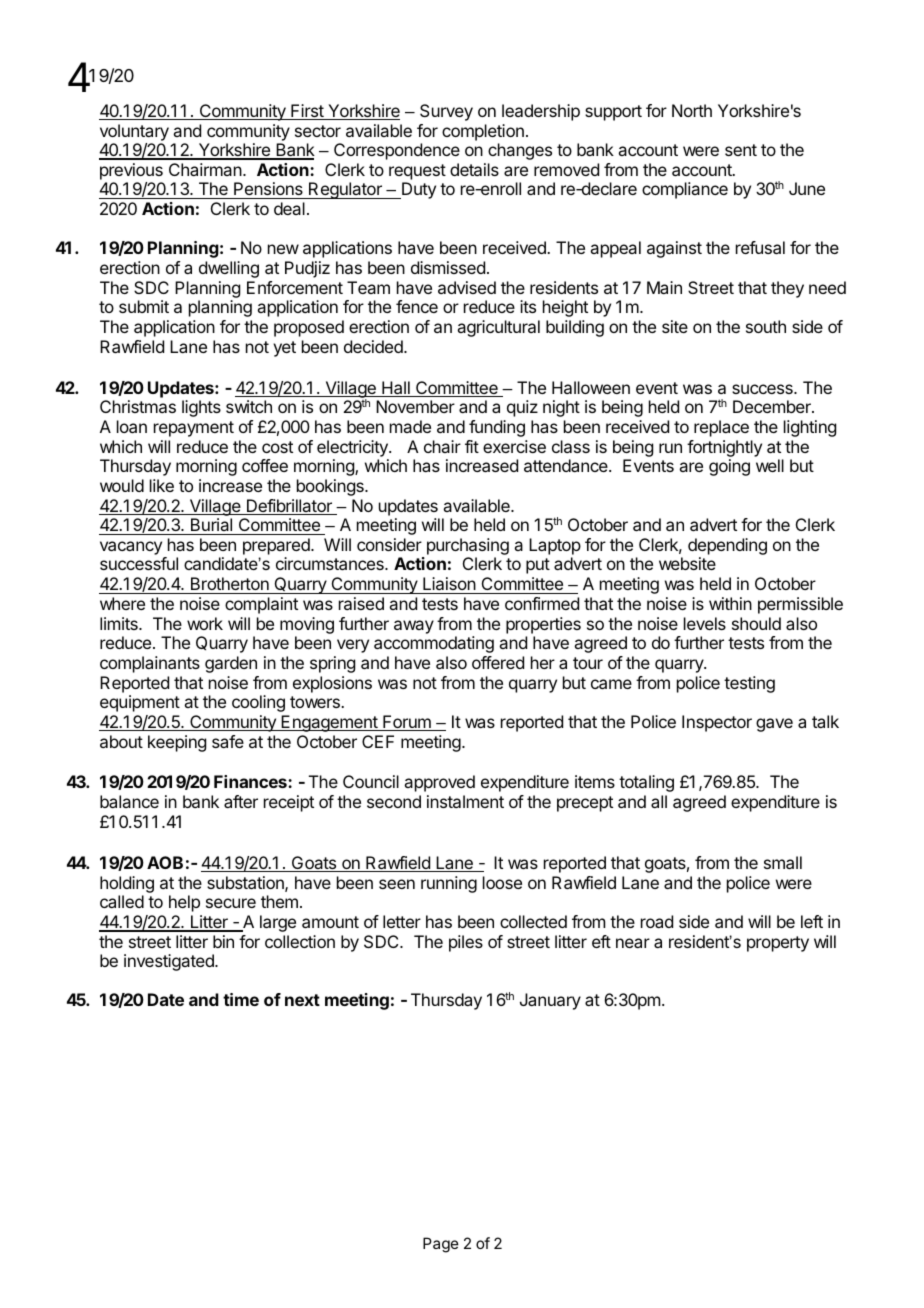  What do you see at coordinates (727, 548) in the screenshot?
I see `depending` at bounding box center [727, 548].
